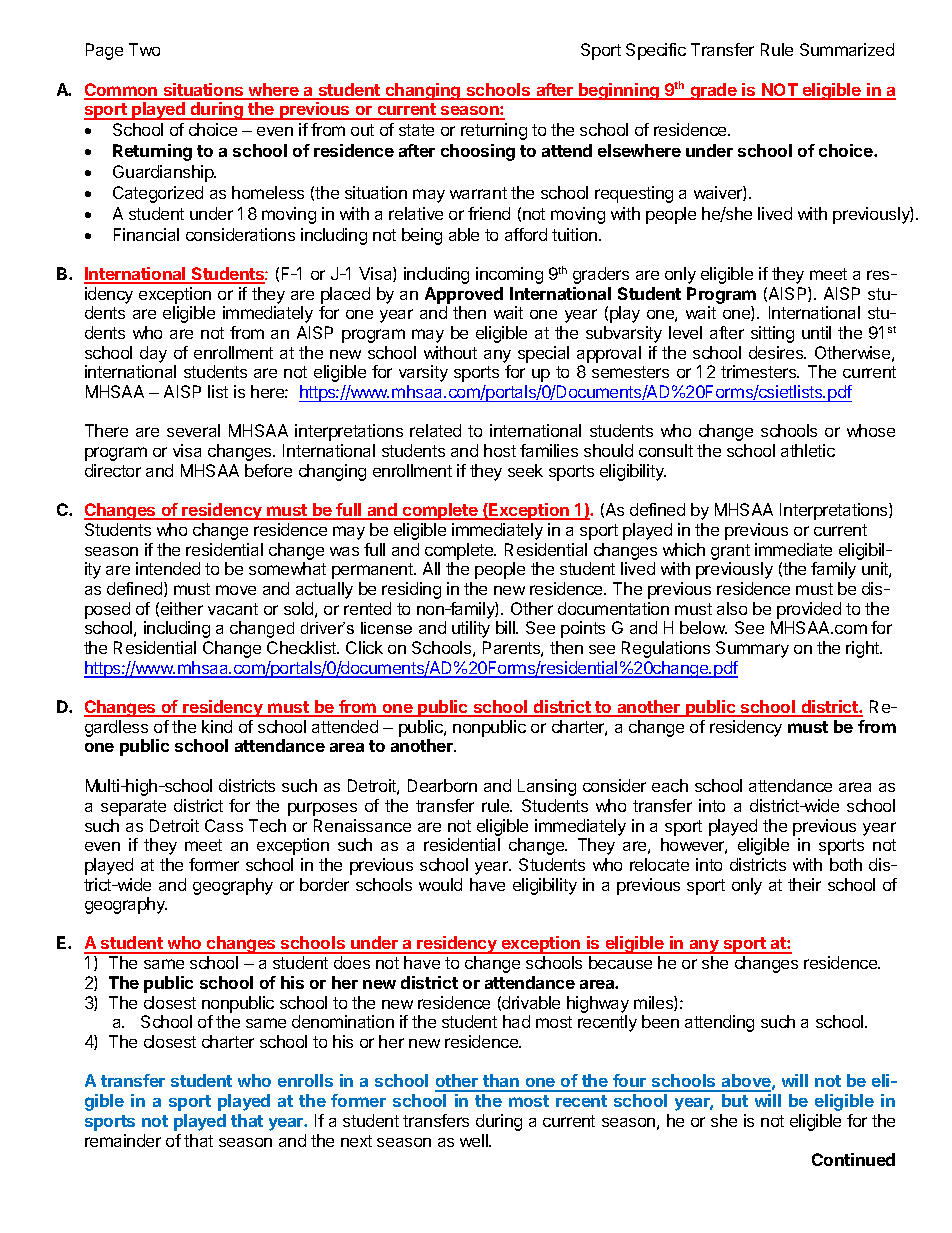 The image size is (952, 1233). I want to click on would, so click(440, 884).
